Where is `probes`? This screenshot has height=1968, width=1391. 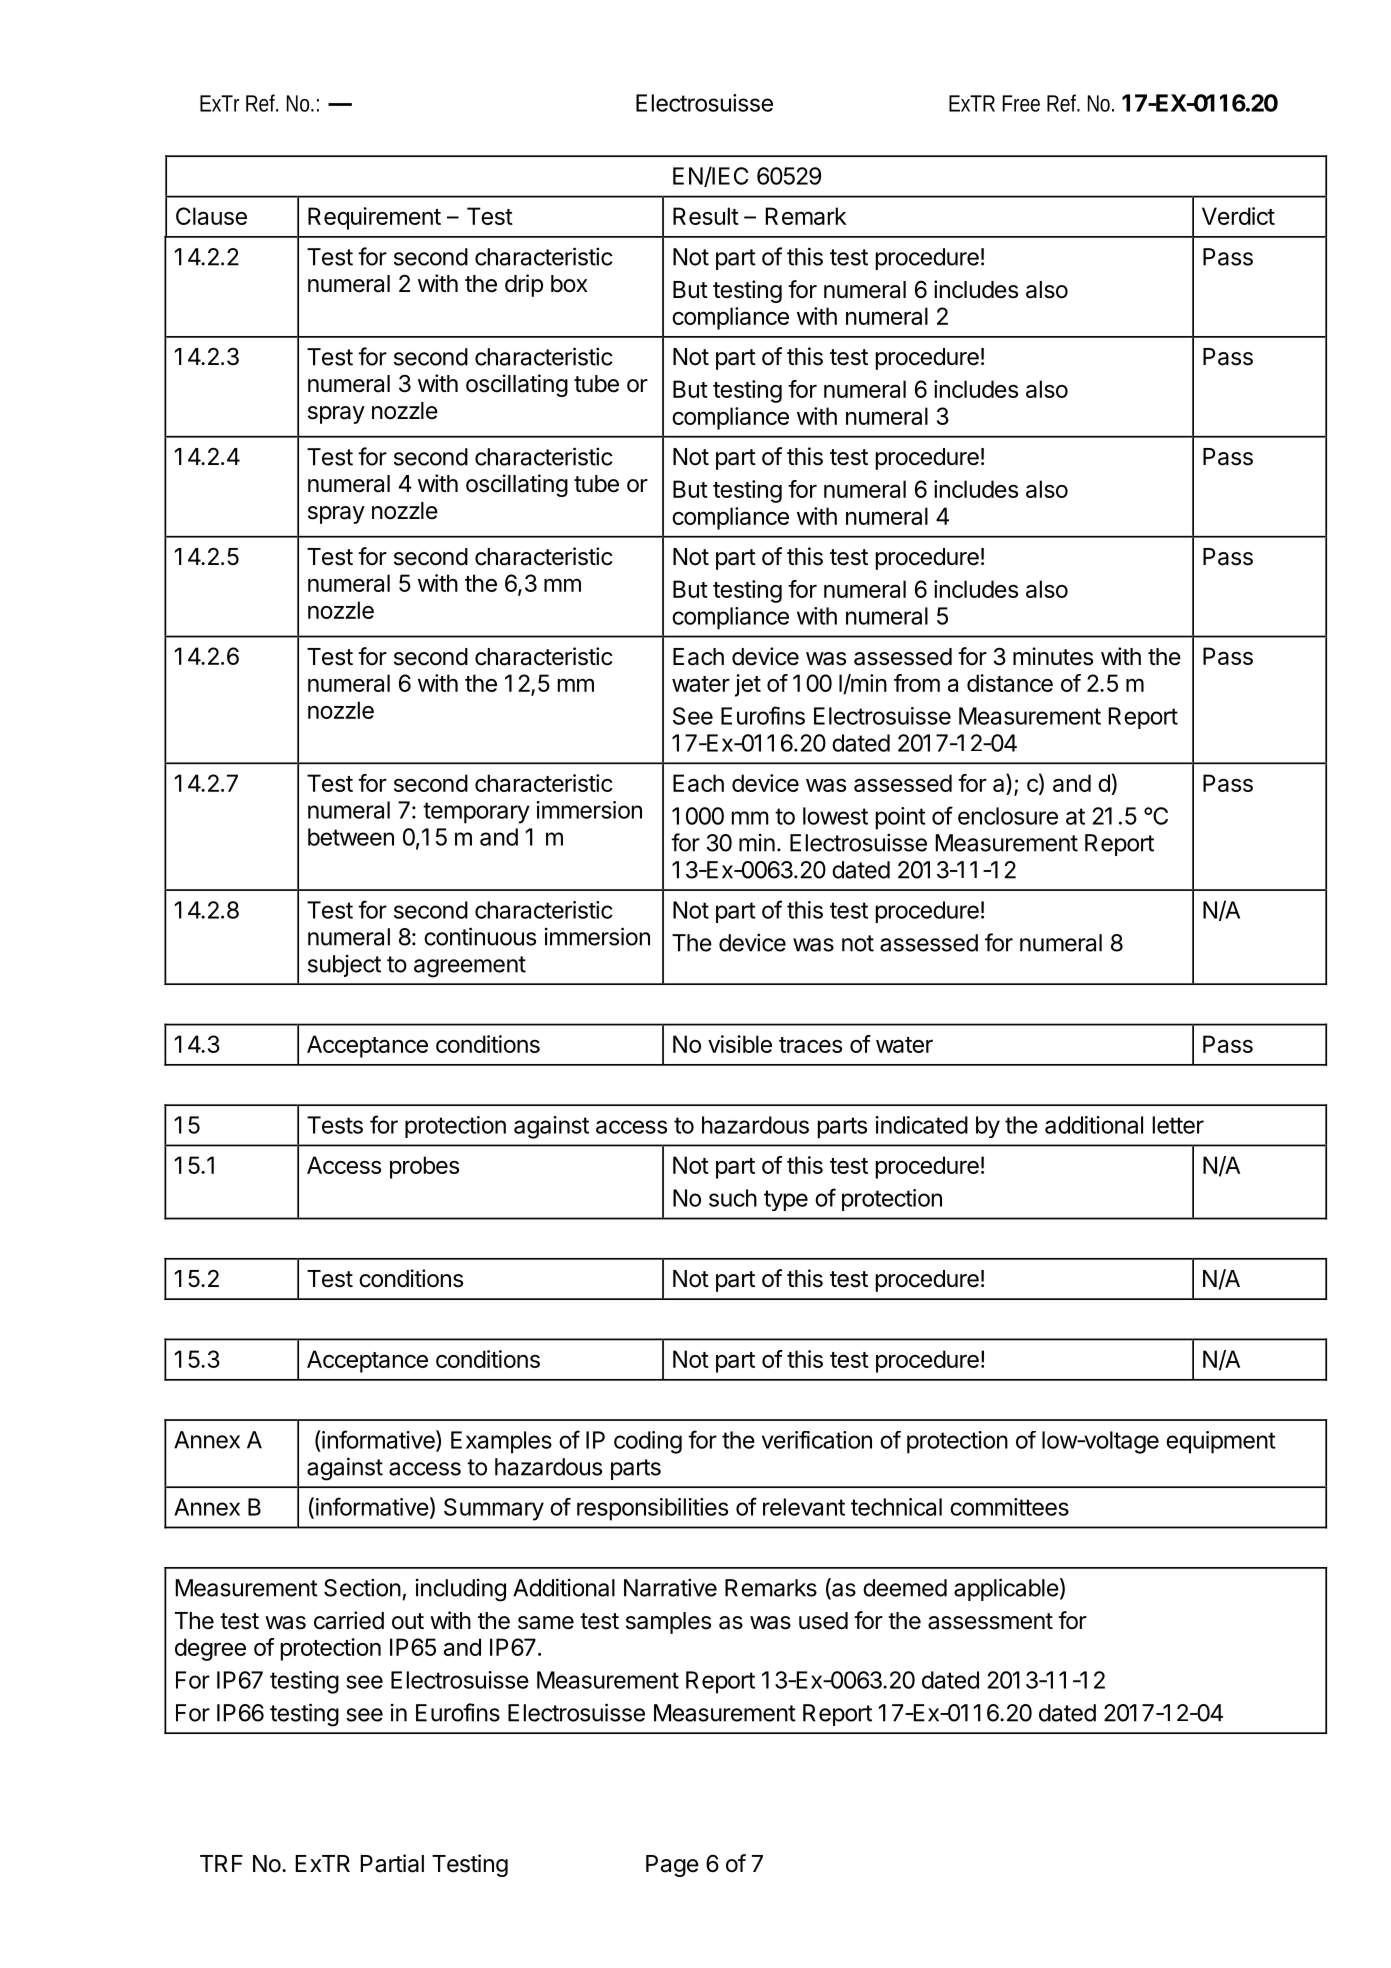
probes is located at coordinates (424, 1167).
